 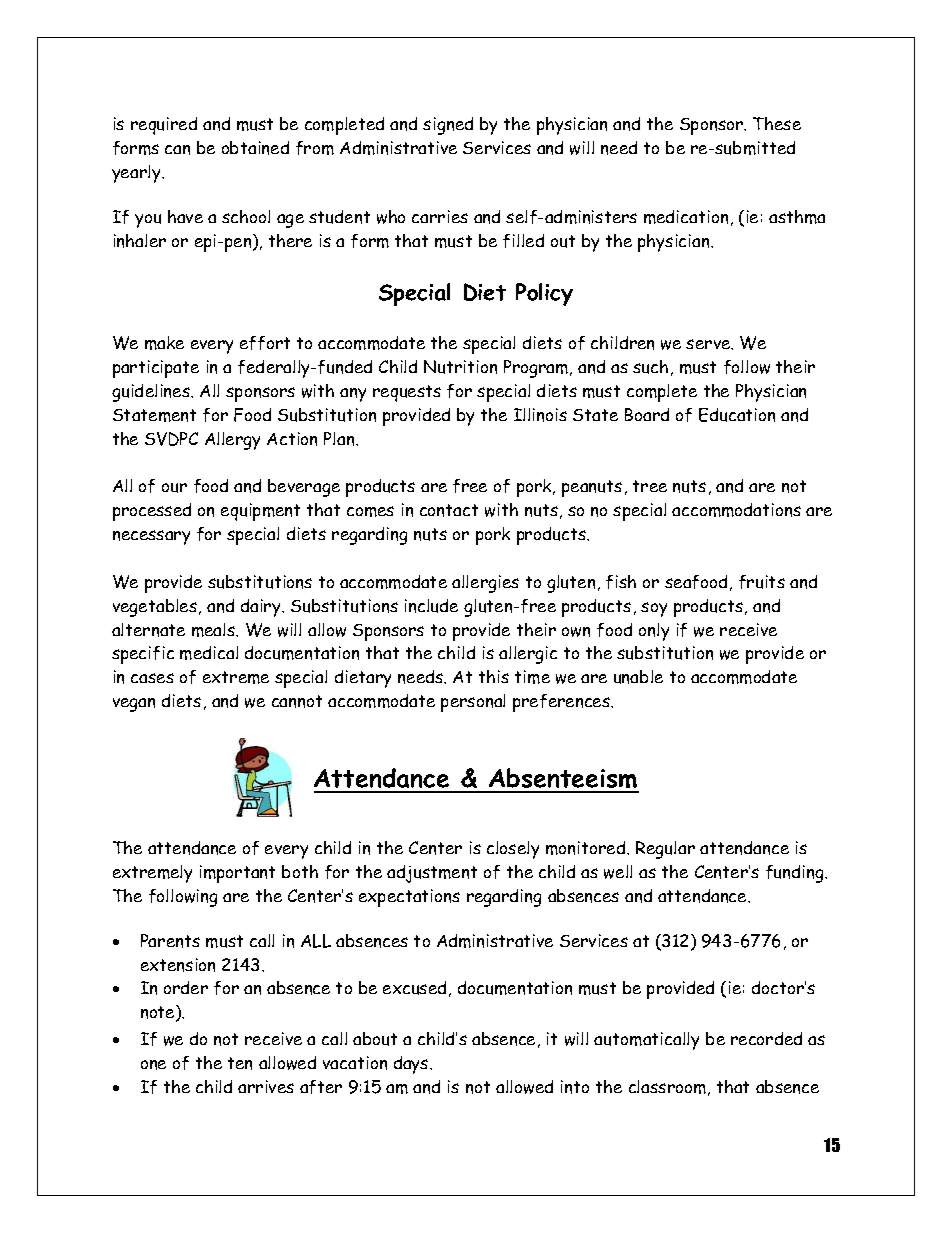 I want to click on contact, so click(x=449, y=510).
